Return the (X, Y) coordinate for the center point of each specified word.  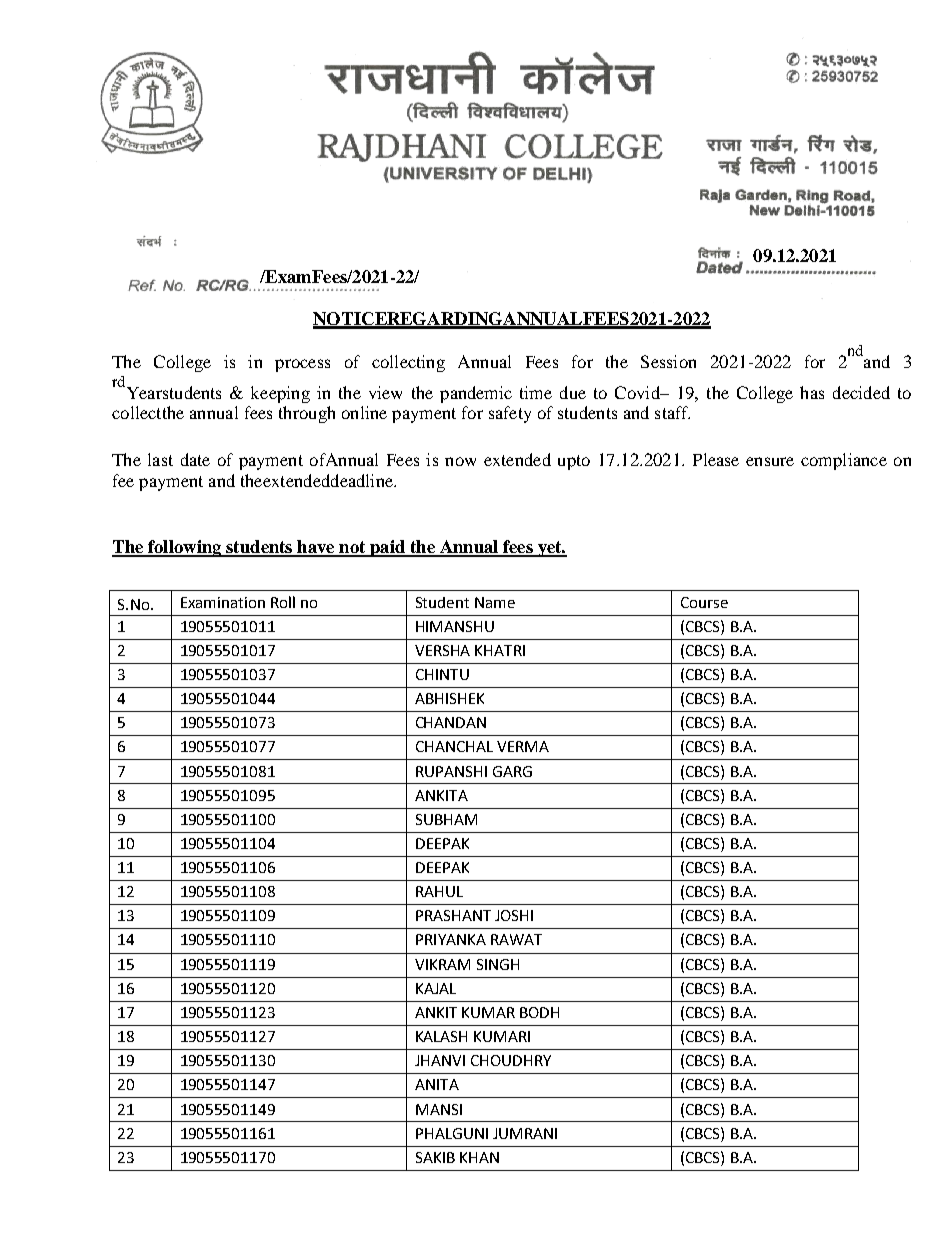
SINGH (498, 964)
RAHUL (439, 891)
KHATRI (500, 650)
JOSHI (514, 915)
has (812, 392)
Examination (223, 602)
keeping (280, 394)
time (536, 392)
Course (704, 602)
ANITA (437, 1084)
